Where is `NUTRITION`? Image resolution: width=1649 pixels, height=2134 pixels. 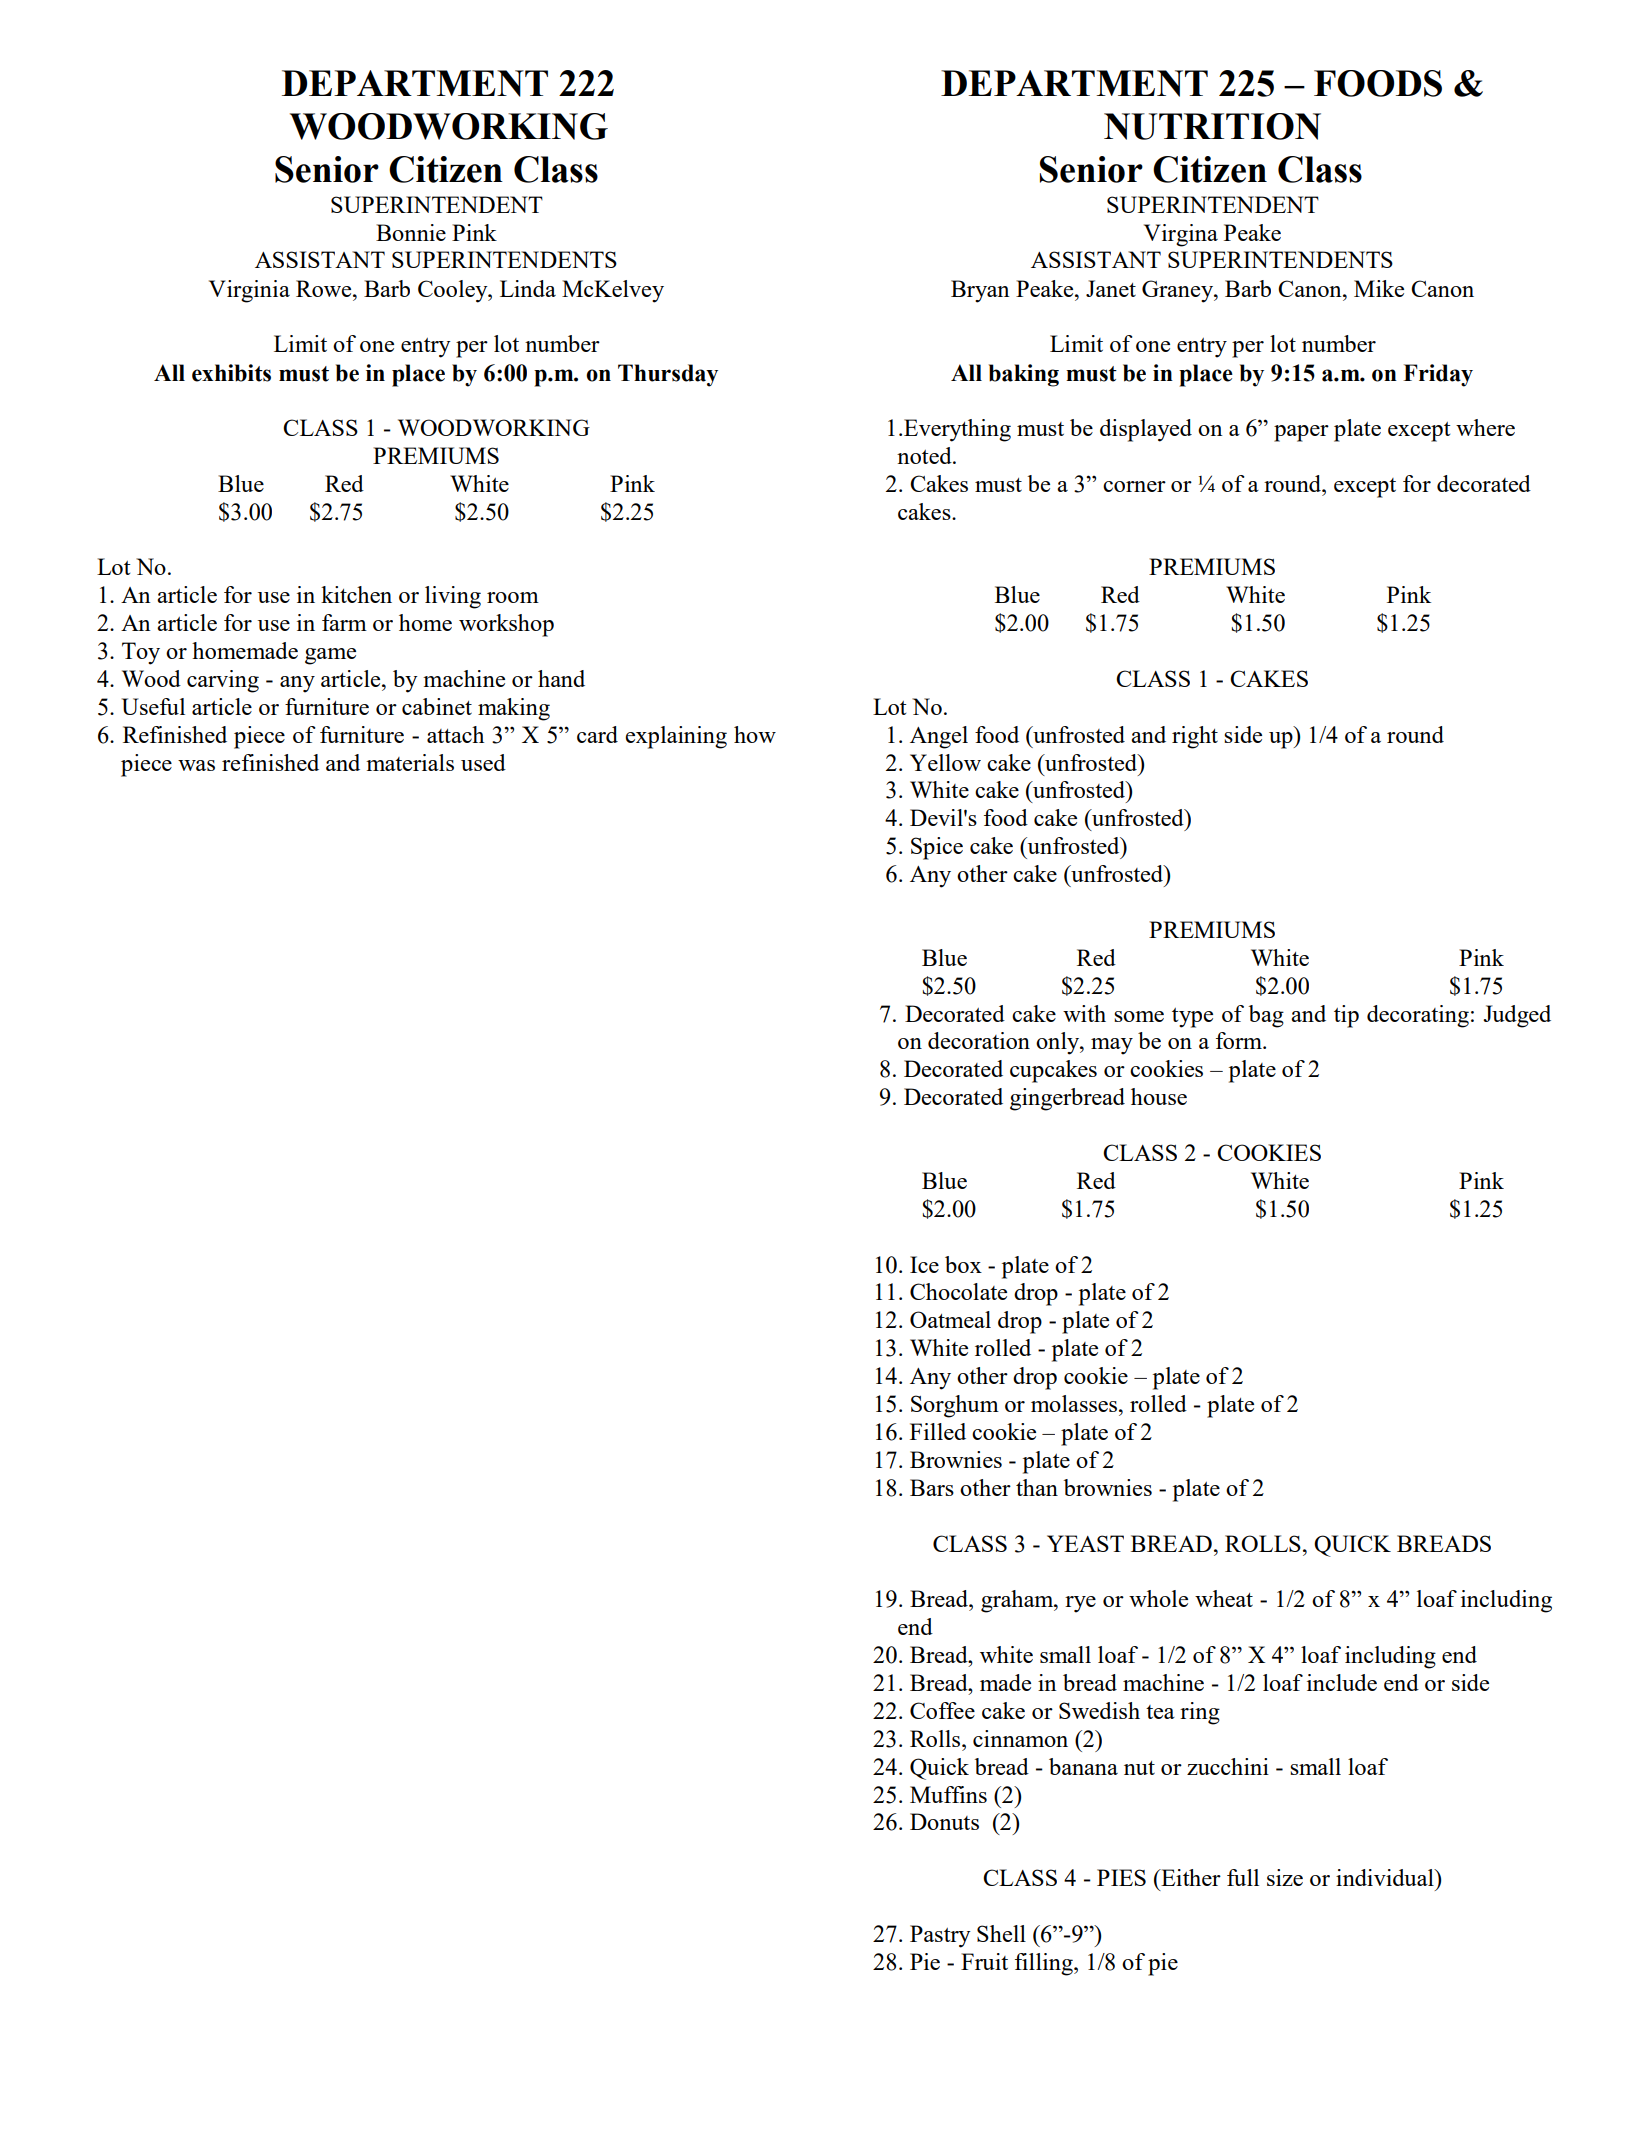 NUTRITION is located at coordinates (1212, 126).
